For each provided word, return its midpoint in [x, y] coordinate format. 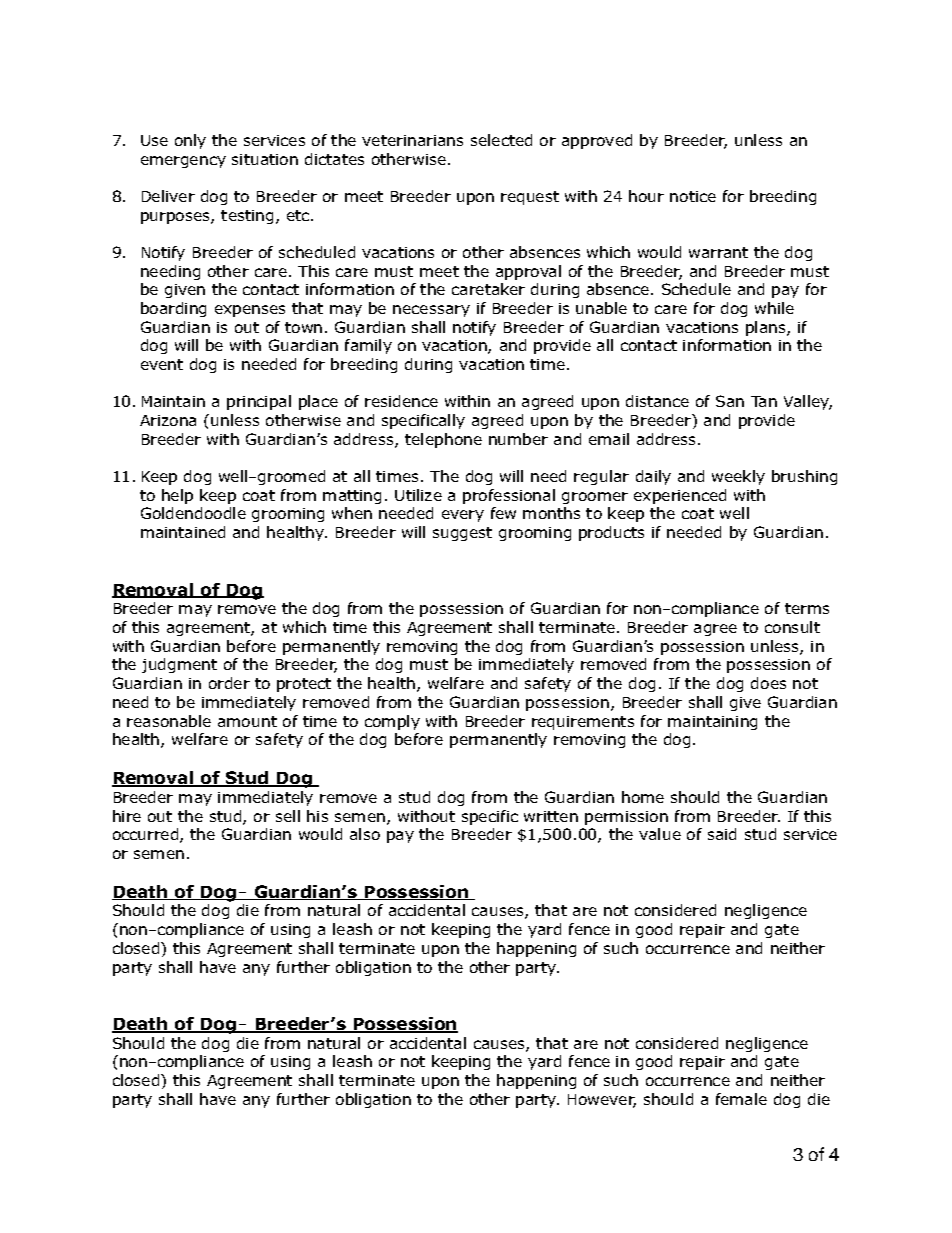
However [602, 1101]
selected [501, 140]
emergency [183, 162]
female [741, 1099]
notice [693, 196]
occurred [147, 835]
